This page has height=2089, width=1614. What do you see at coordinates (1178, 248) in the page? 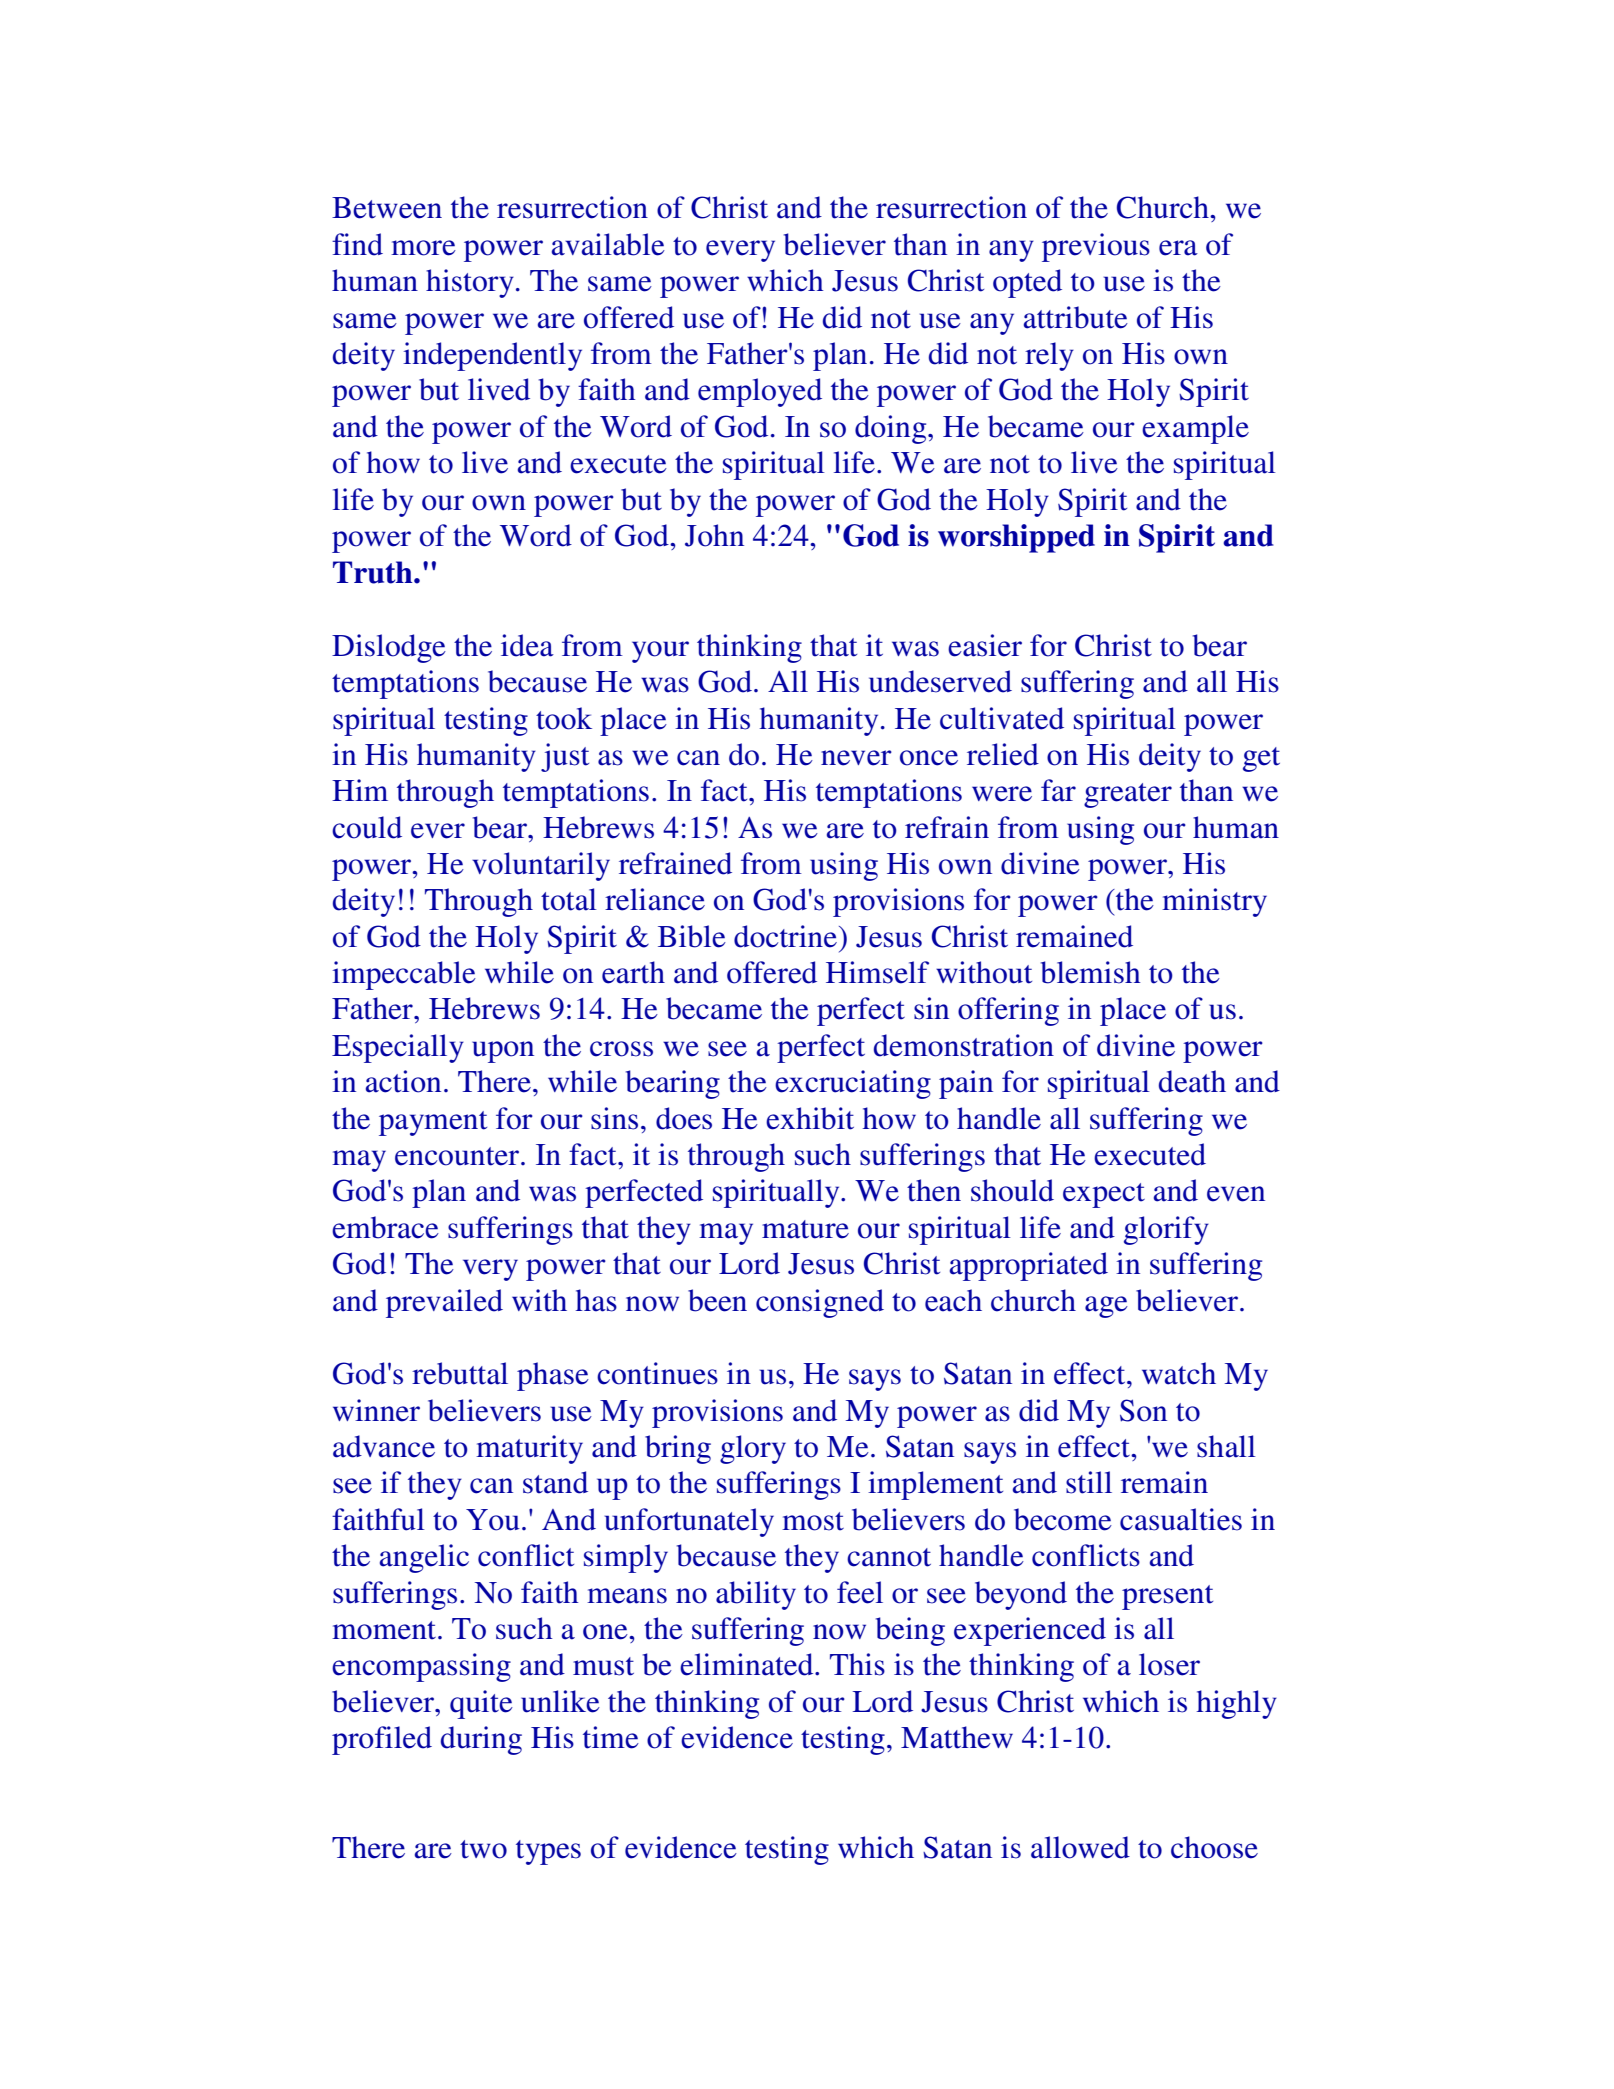
I see `era` at bounding box center [1178, 248].
